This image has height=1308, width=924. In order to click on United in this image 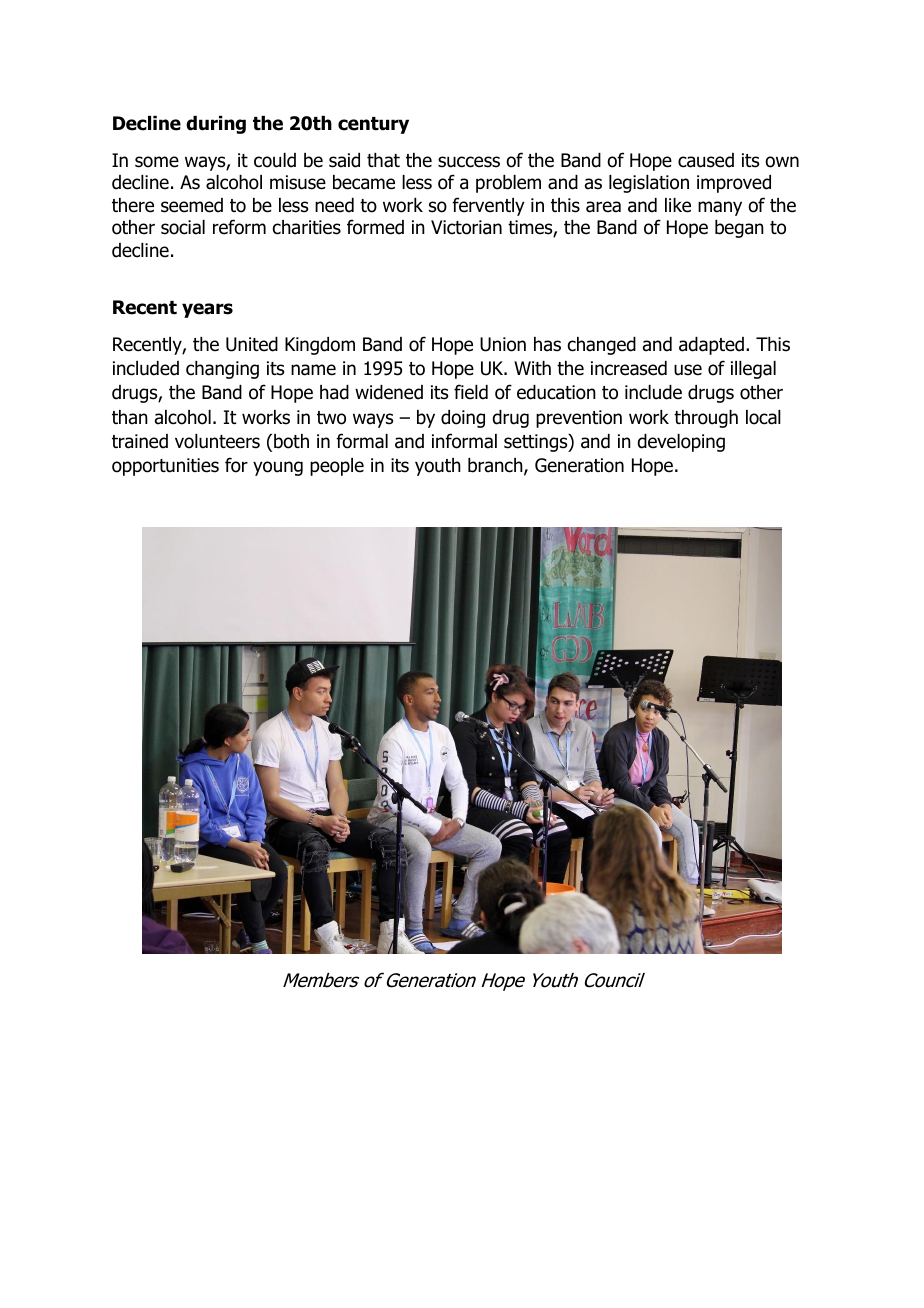, I will do `click(252, 344)`.
